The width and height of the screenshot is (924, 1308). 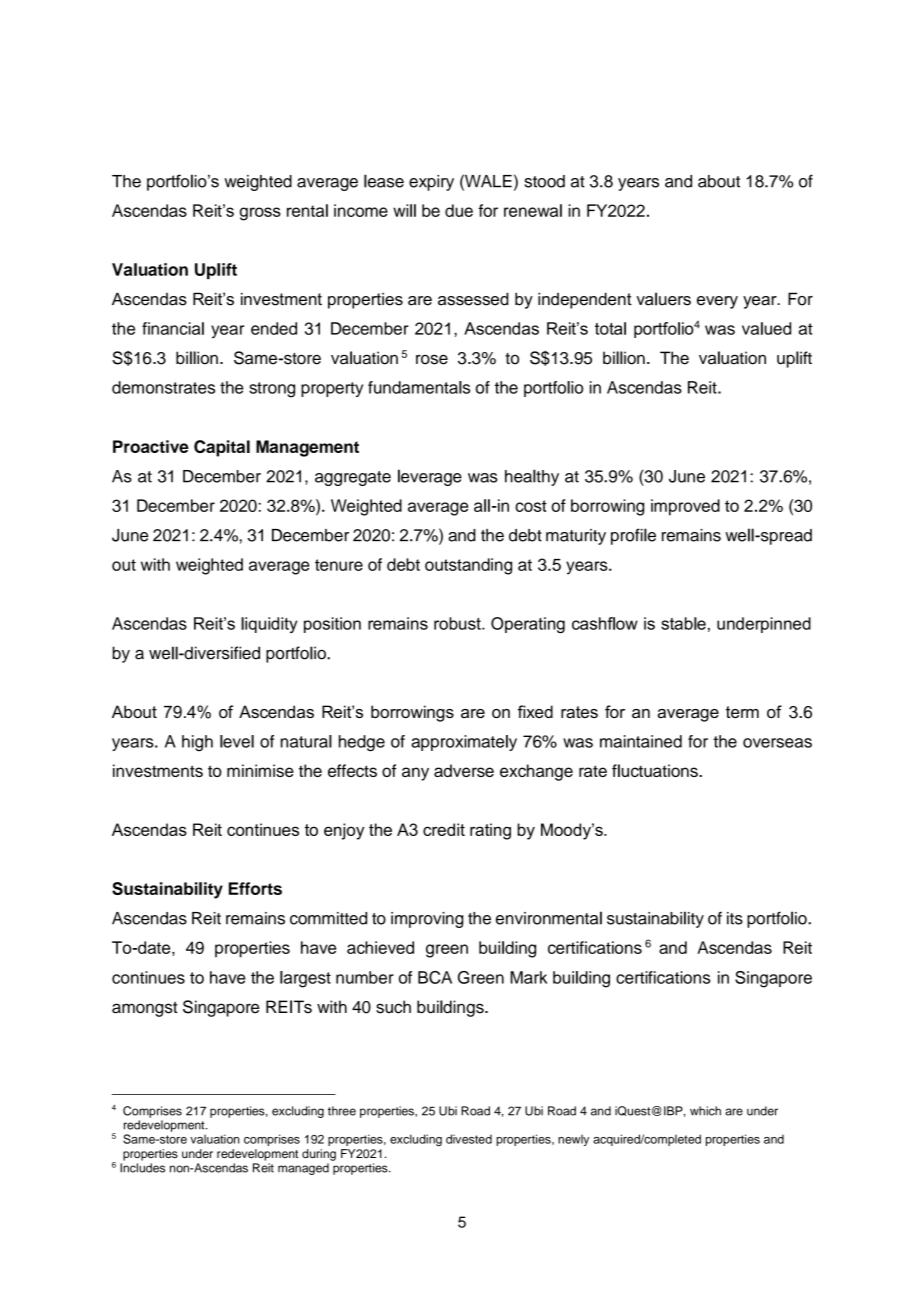 I want to click on fluctuations, so click(x=656, y=770).
